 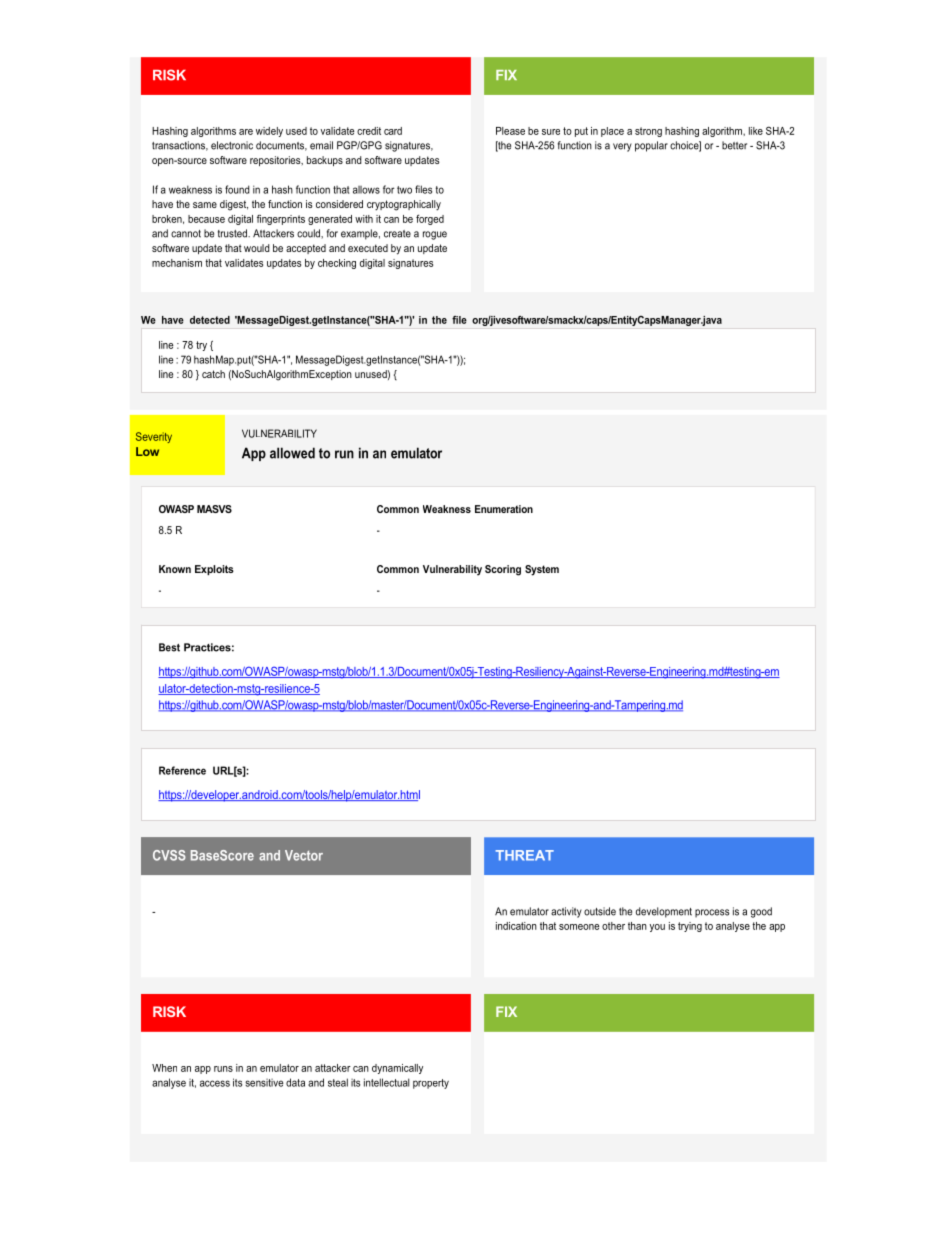 What do you see at coordinates (292, 453) in the page?
I see `allowed` at bounding box center [292, 453].
